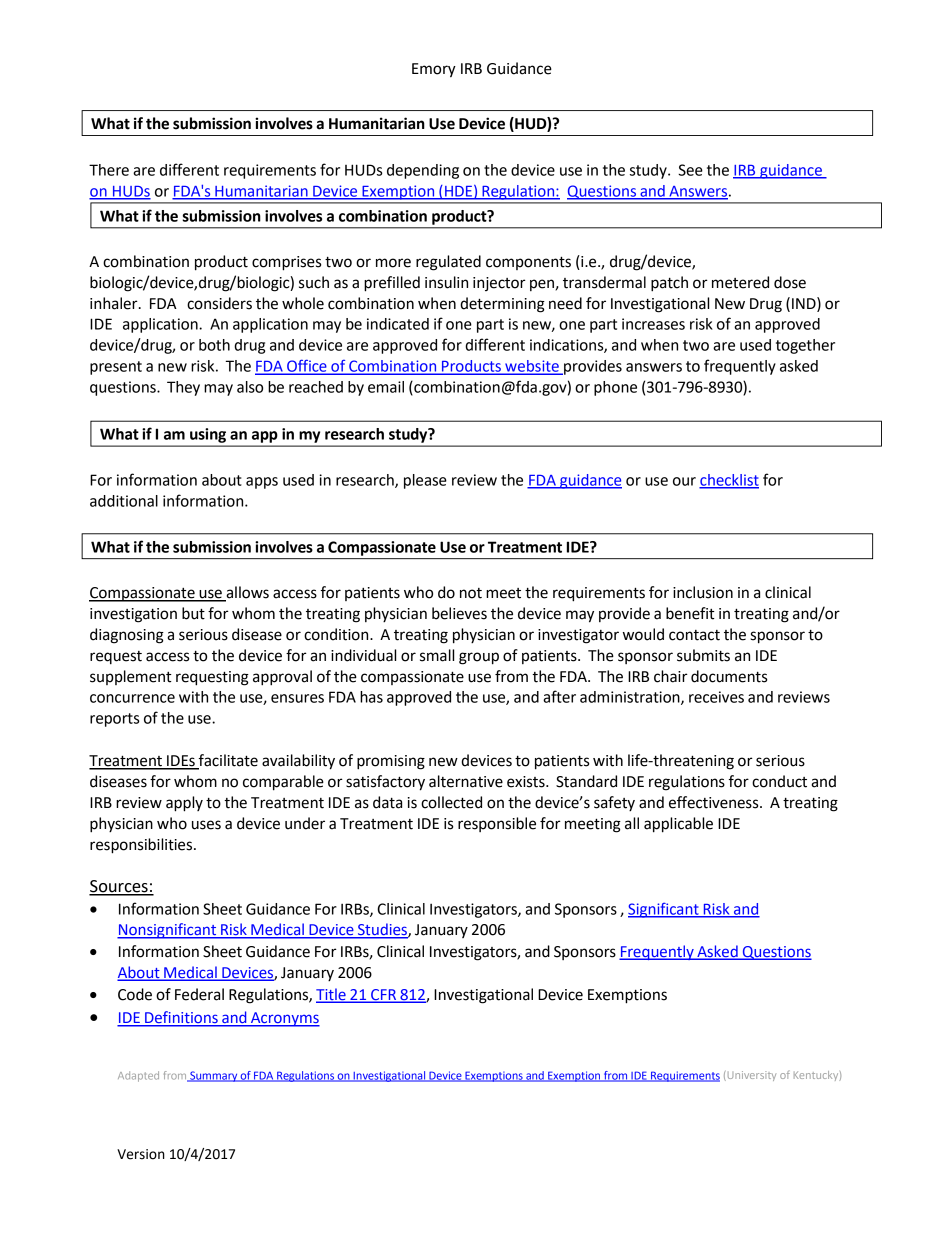  What do you see at coordinates (466, 781) in the image?
I see `alternative` at bounding box center [466, 781].
